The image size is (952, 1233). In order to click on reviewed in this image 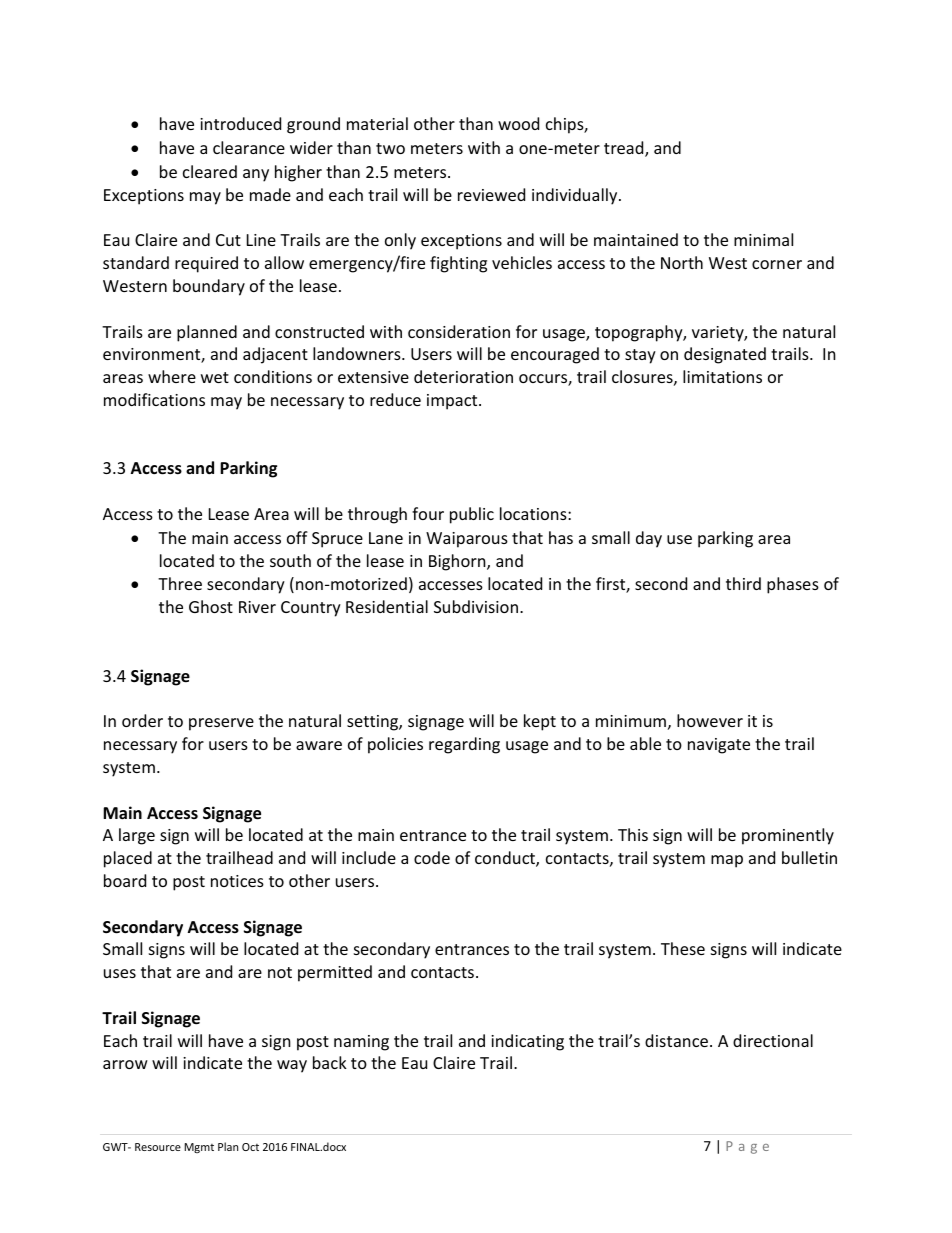, I will do `click(491, 194)`.
